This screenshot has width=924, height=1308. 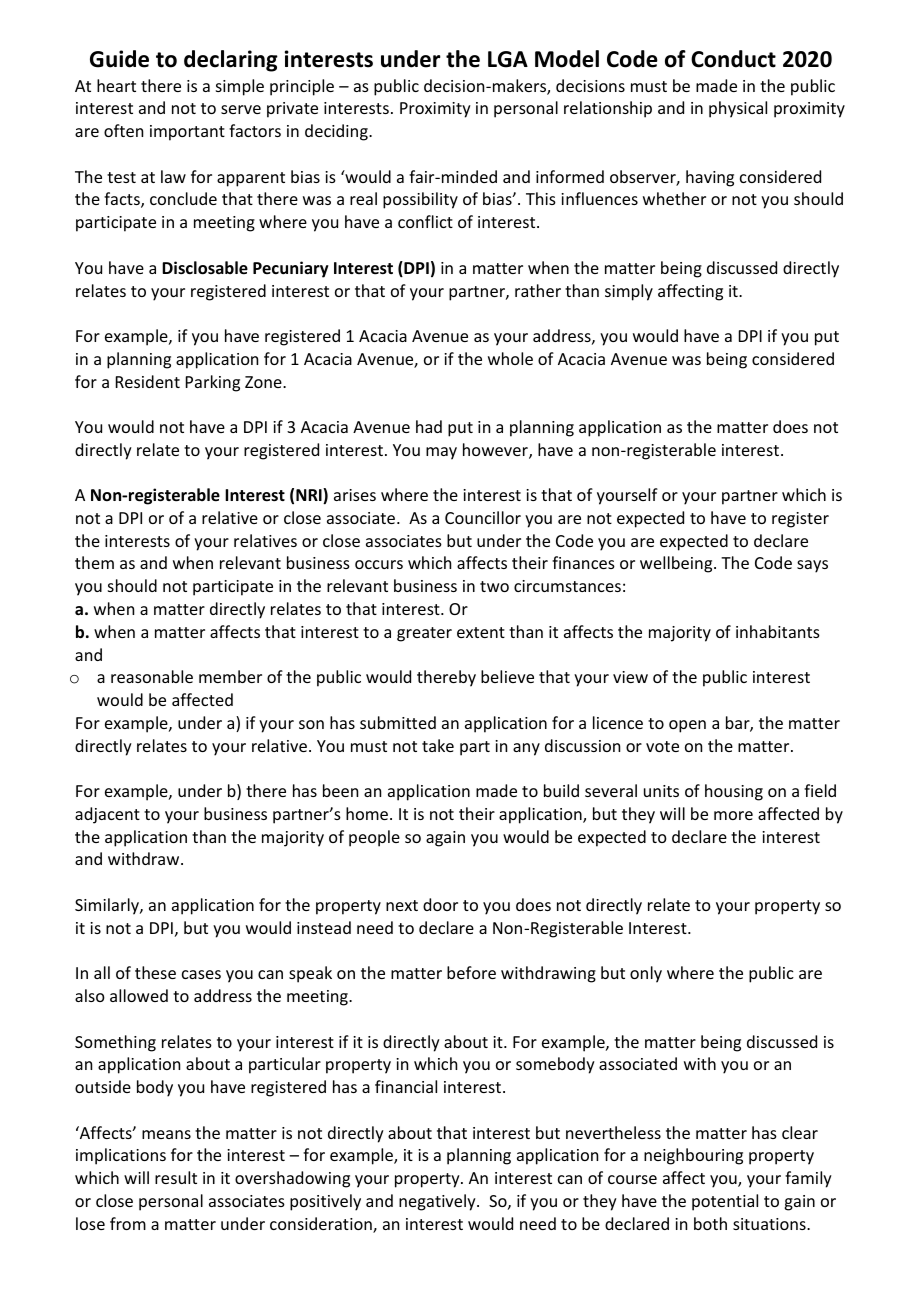 I want to click on physical, so click(x=738, y=109).
